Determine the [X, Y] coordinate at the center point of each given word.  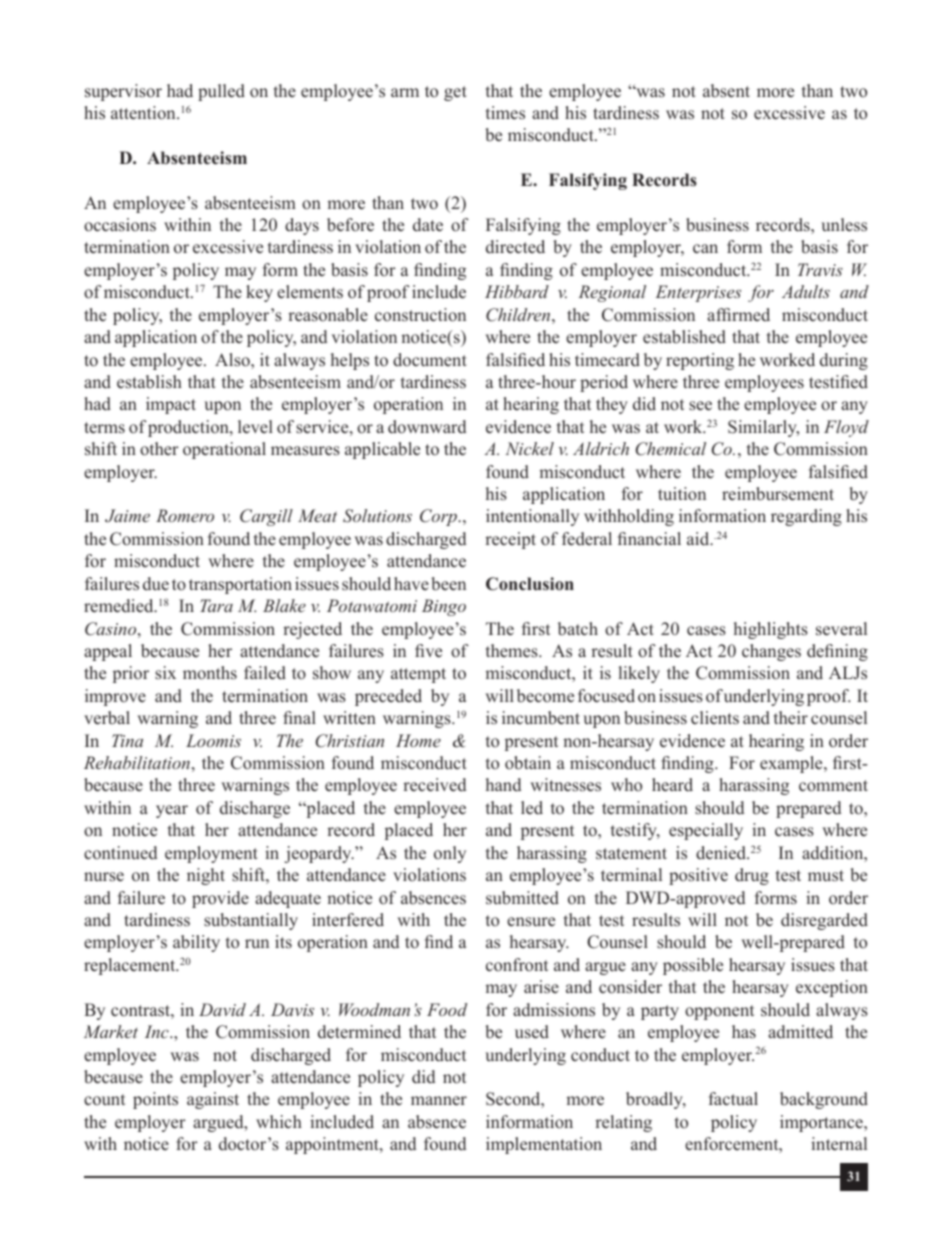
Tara [216, 605]
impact [171, 405]
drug [752, 876]
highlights [771, 630]
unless [844, 225]
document [430, 360]
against [213, 1100]
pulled [221, 92]
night [206, 876]
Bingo [444, 607]
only [450, 854]
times [505, 113]
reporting [700, 361]
